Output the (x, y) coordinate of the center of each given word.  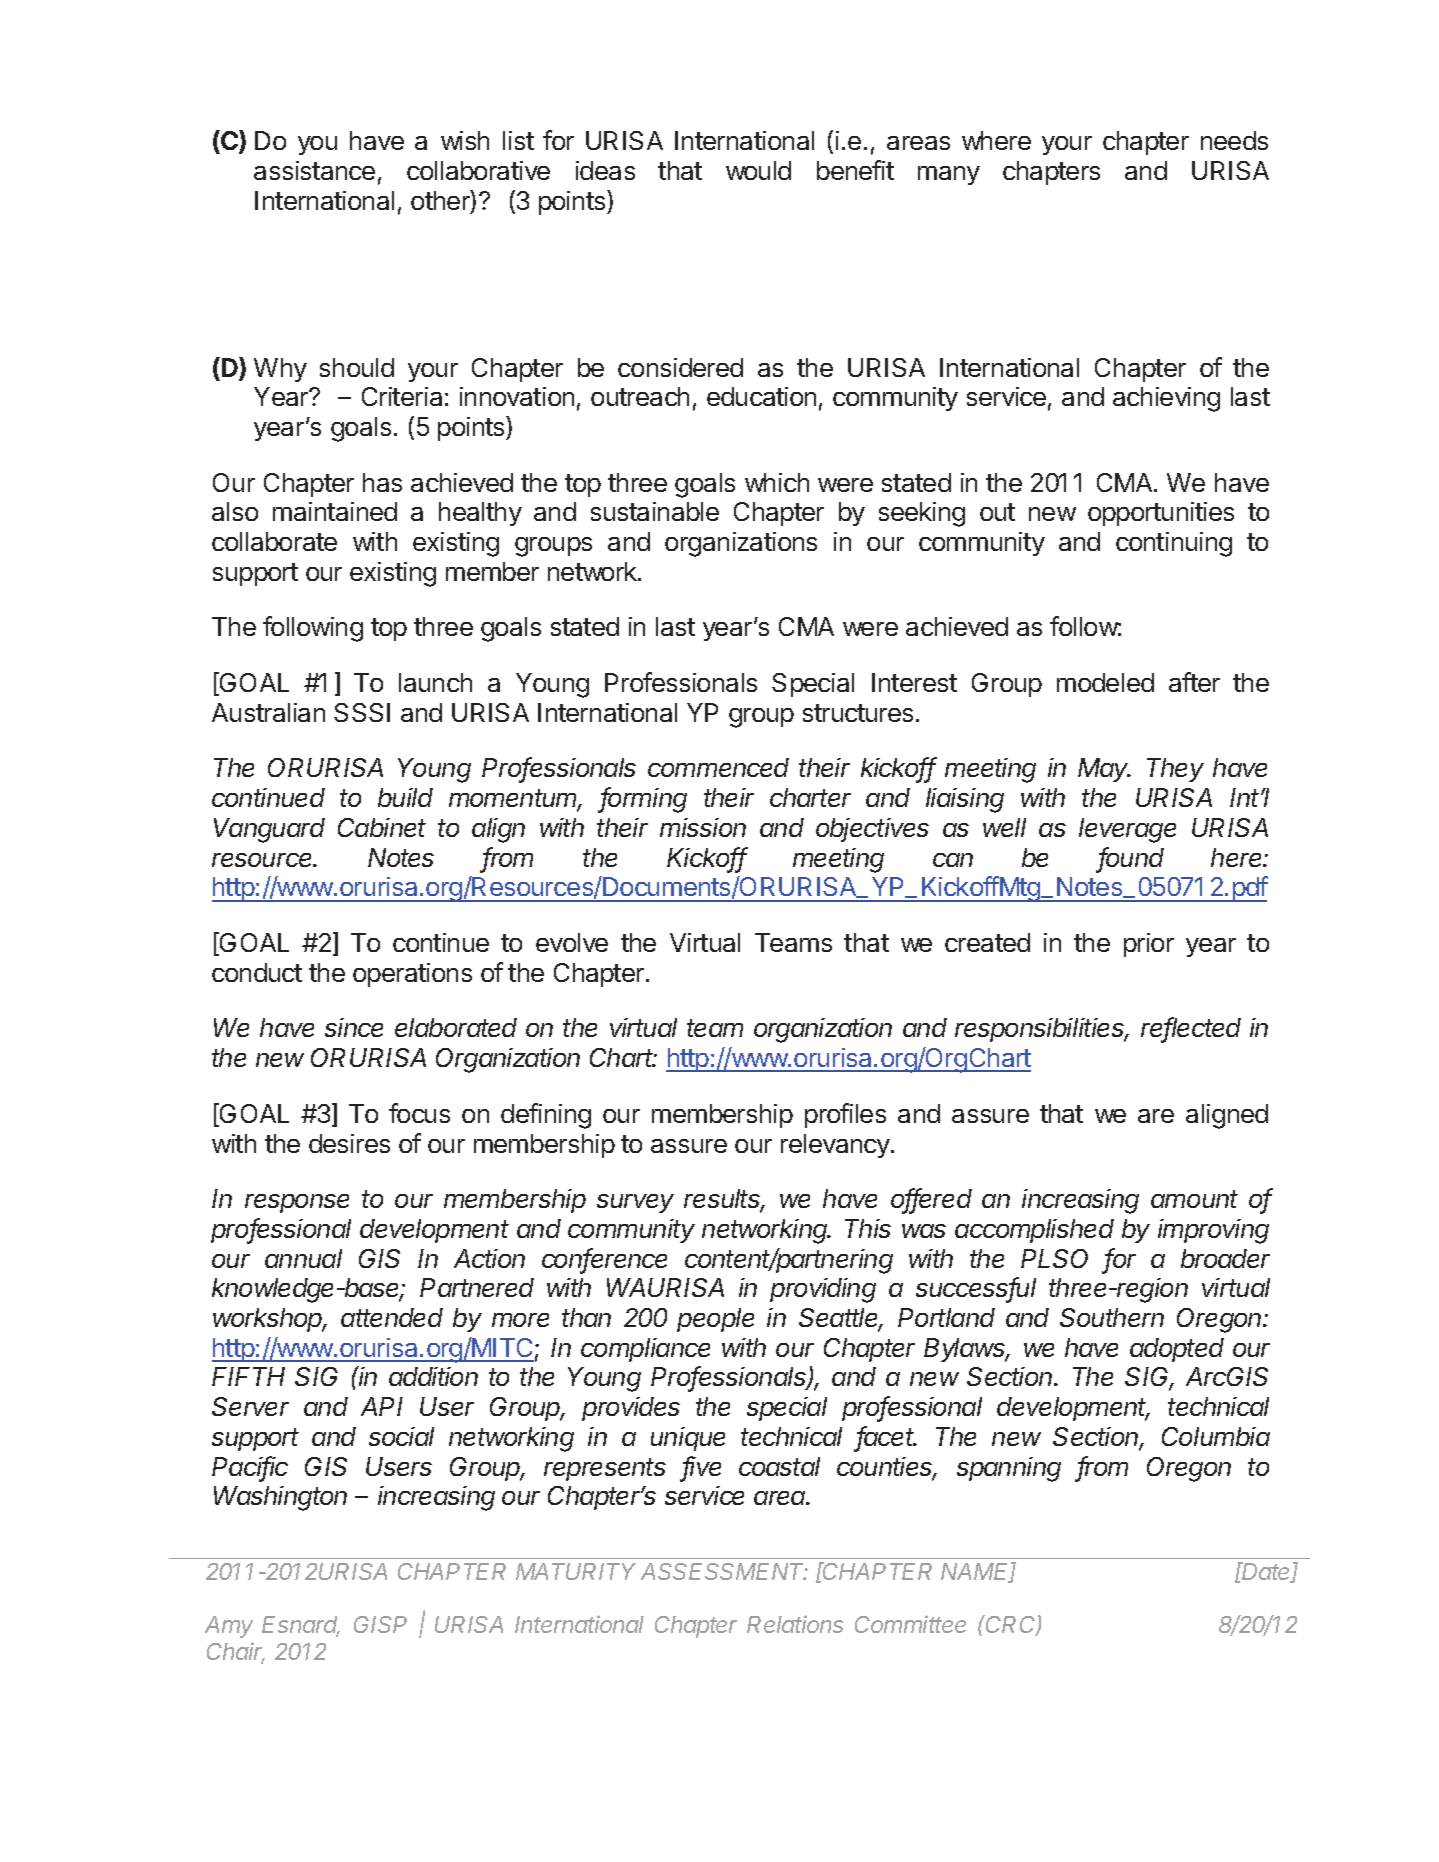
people (715, 1320)
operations (412, 975)
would (758, 170)
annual (303, 1258)
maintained (335, 511)
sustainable (655, 511)
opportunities (1161, 514)
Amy (229, 1627)
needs (1234, 140)
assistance (314, 170)
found (1131, 858)
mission (703, 827)
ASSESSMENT (724, 1571)
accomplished (1034, 1231)
